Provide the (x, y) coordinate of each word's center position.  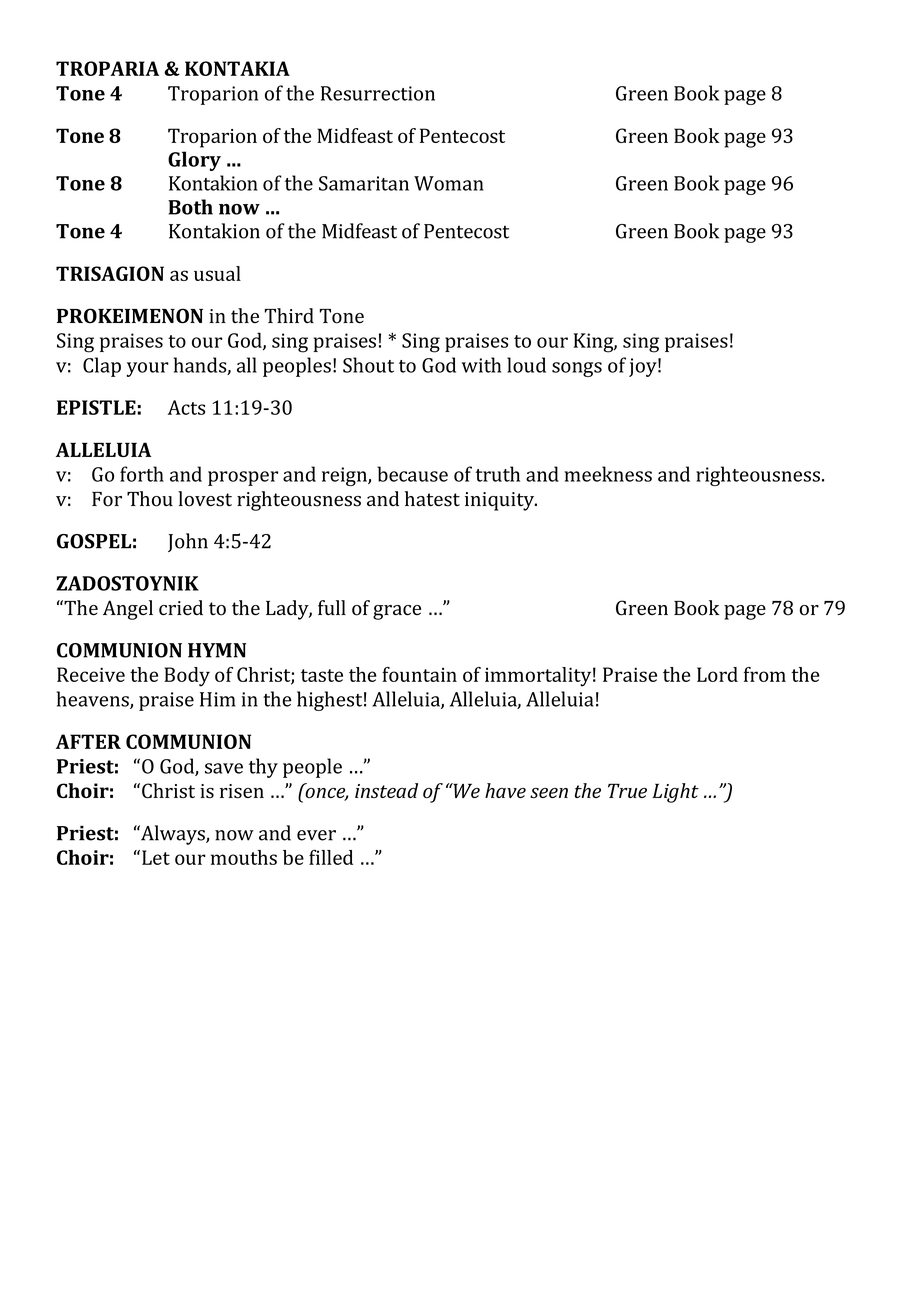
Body (187, 677)
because (412, 474)
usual (217, 273)
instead (386, 790)
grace (397, 612)
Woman (449, 183)
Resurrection (378, 93)
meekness (608, 474)
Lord (717, 674)
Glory (194, 161)
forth (142, 474)
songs (577, 369)
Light (675, 793)
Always (173, 835)
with (481, 365)
